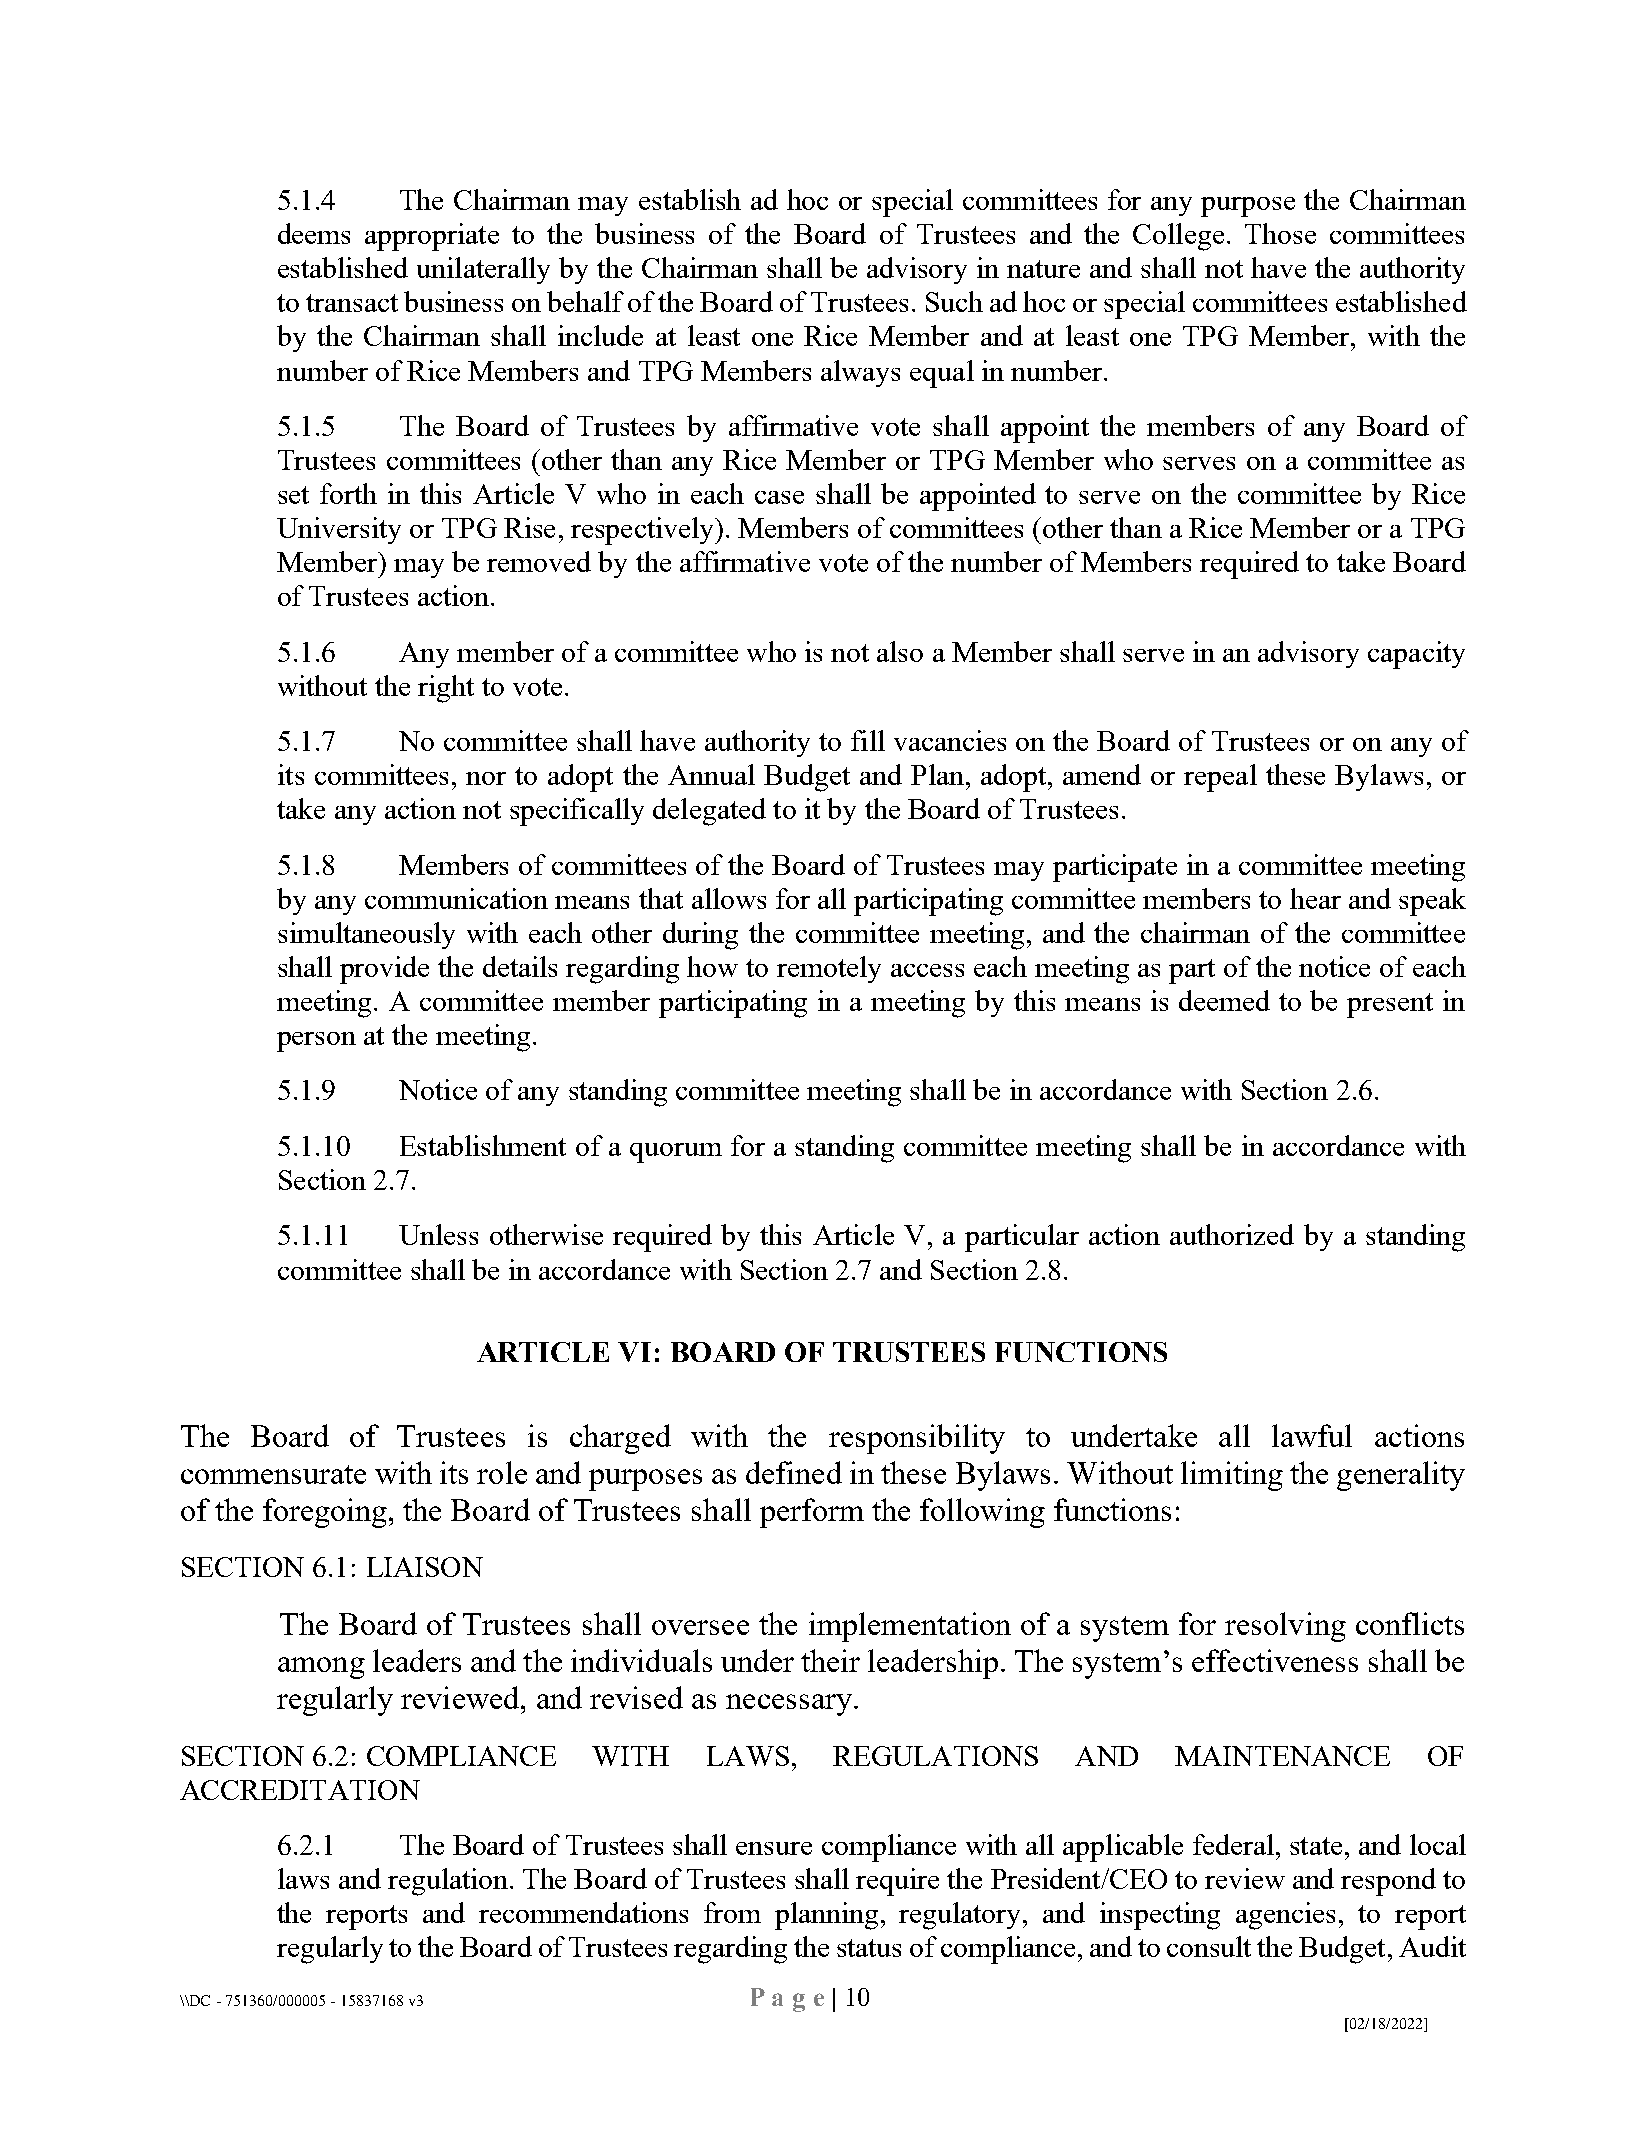 This screenshot has height=2130, width=1646. What do you see at coordinates (1312, 1435) in the screenshot?
I see `lawful` at bounding box center [1312, 1435].
